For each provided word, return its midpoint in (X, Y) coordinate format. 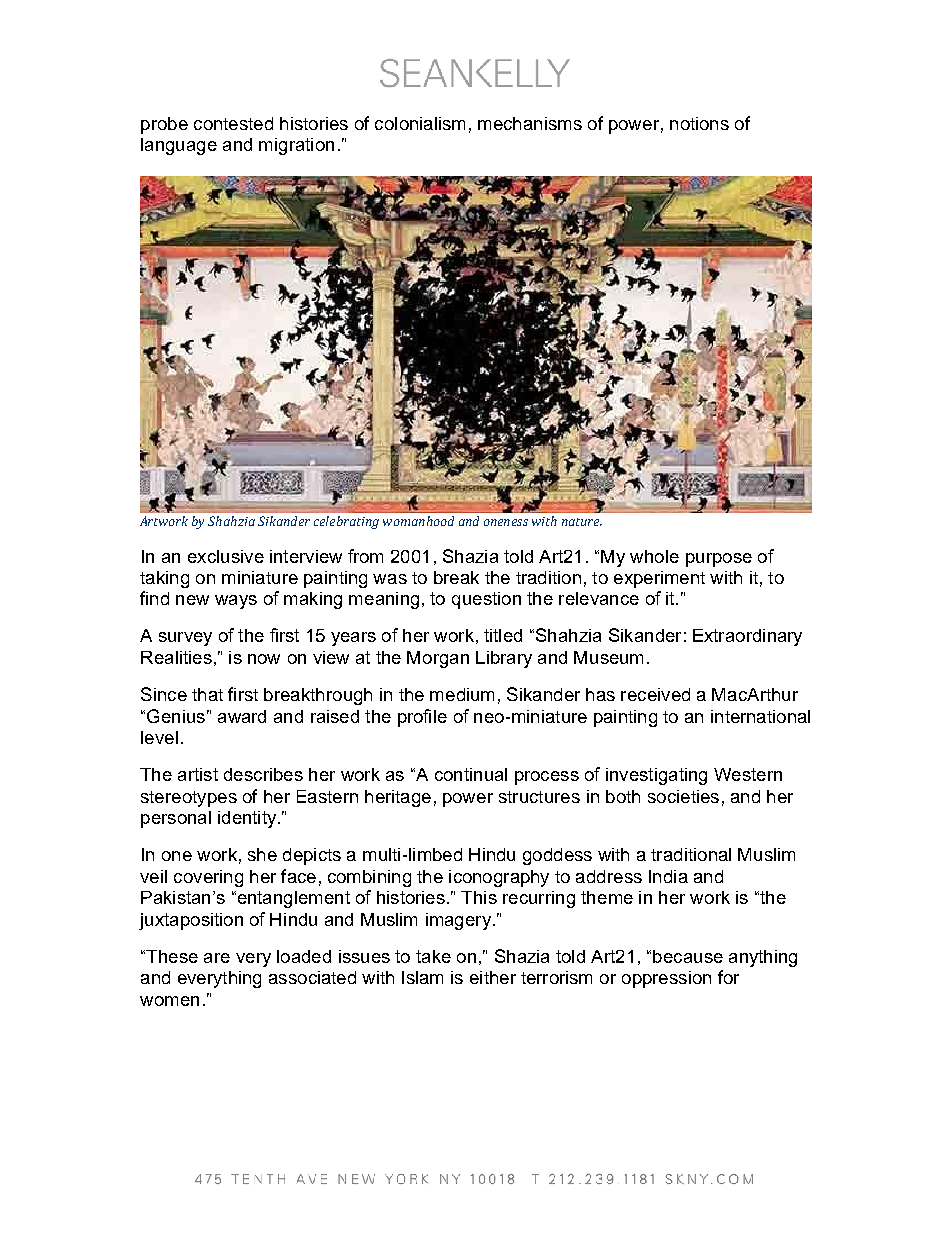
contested (233, 123)
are (217, 958)
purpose (719, 560)
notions (699, 123)
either (493, 977)
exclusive (226, 556)
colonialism (420, 123)
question (486, 600)
